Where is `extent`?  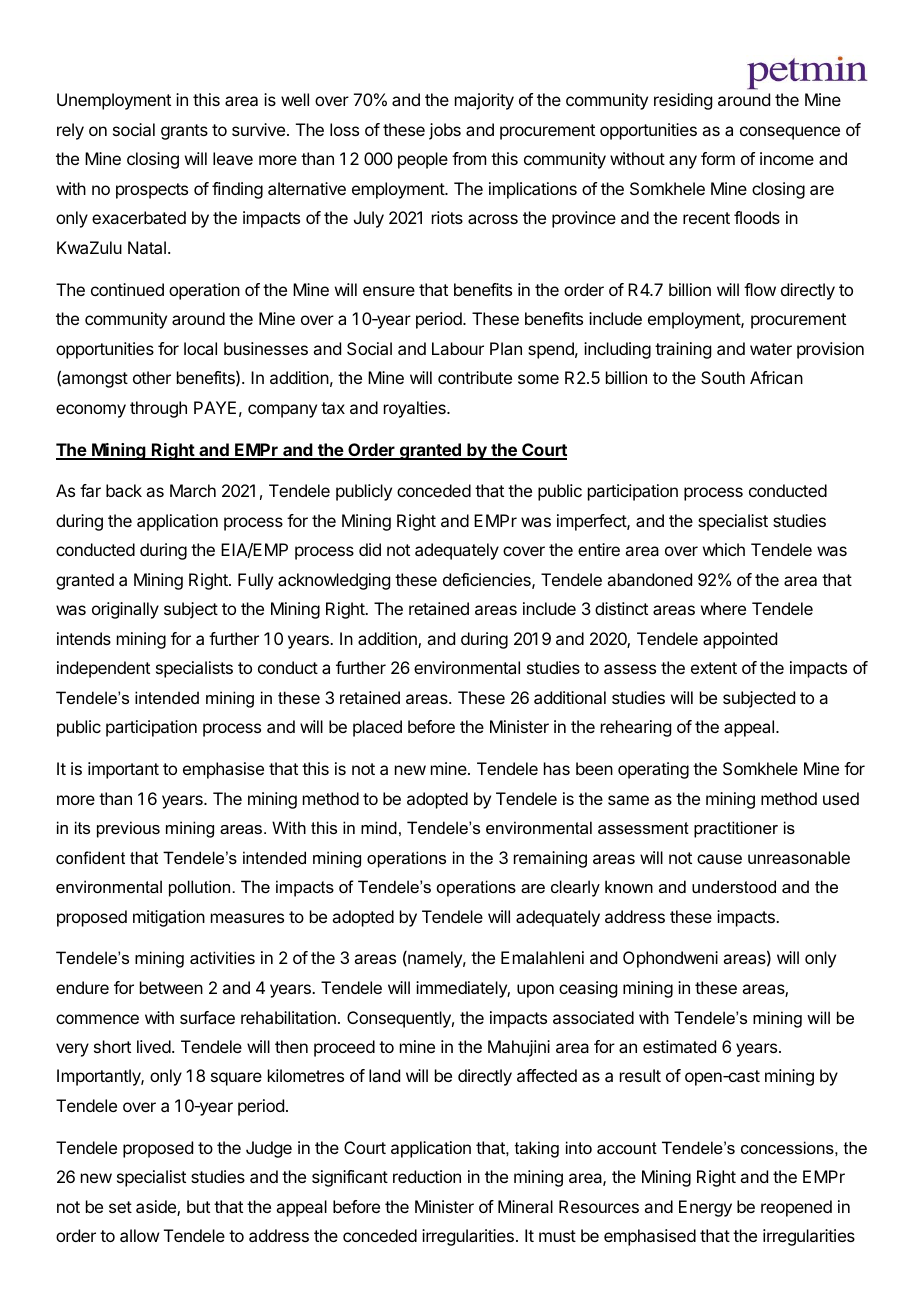
extent is located at coordinates (714, 668).
